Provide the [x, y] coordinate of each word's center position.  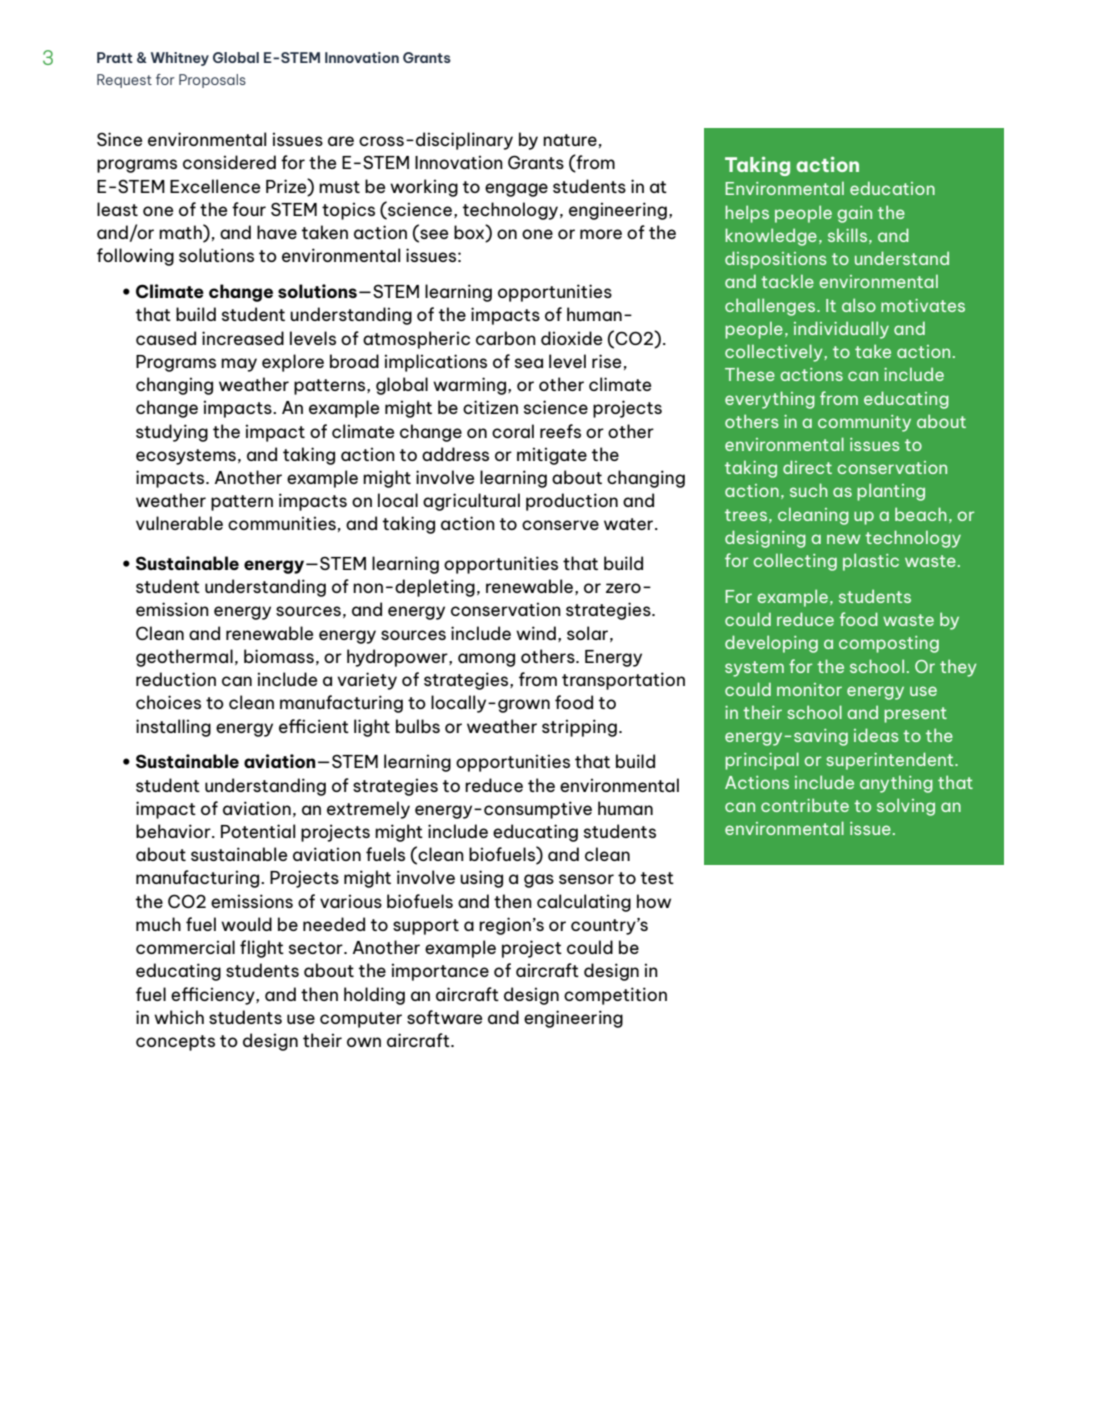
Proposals [212, 81]
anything [896, 784]
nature [570, 140]
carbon [506, 338]
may [239, 365]
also [859, 305]
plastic [871, 562]
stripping [579, 728]
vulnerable [179, 523]
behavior [174, 831]
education [892, 188]
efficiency [214, 996]
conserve [560, 525]
